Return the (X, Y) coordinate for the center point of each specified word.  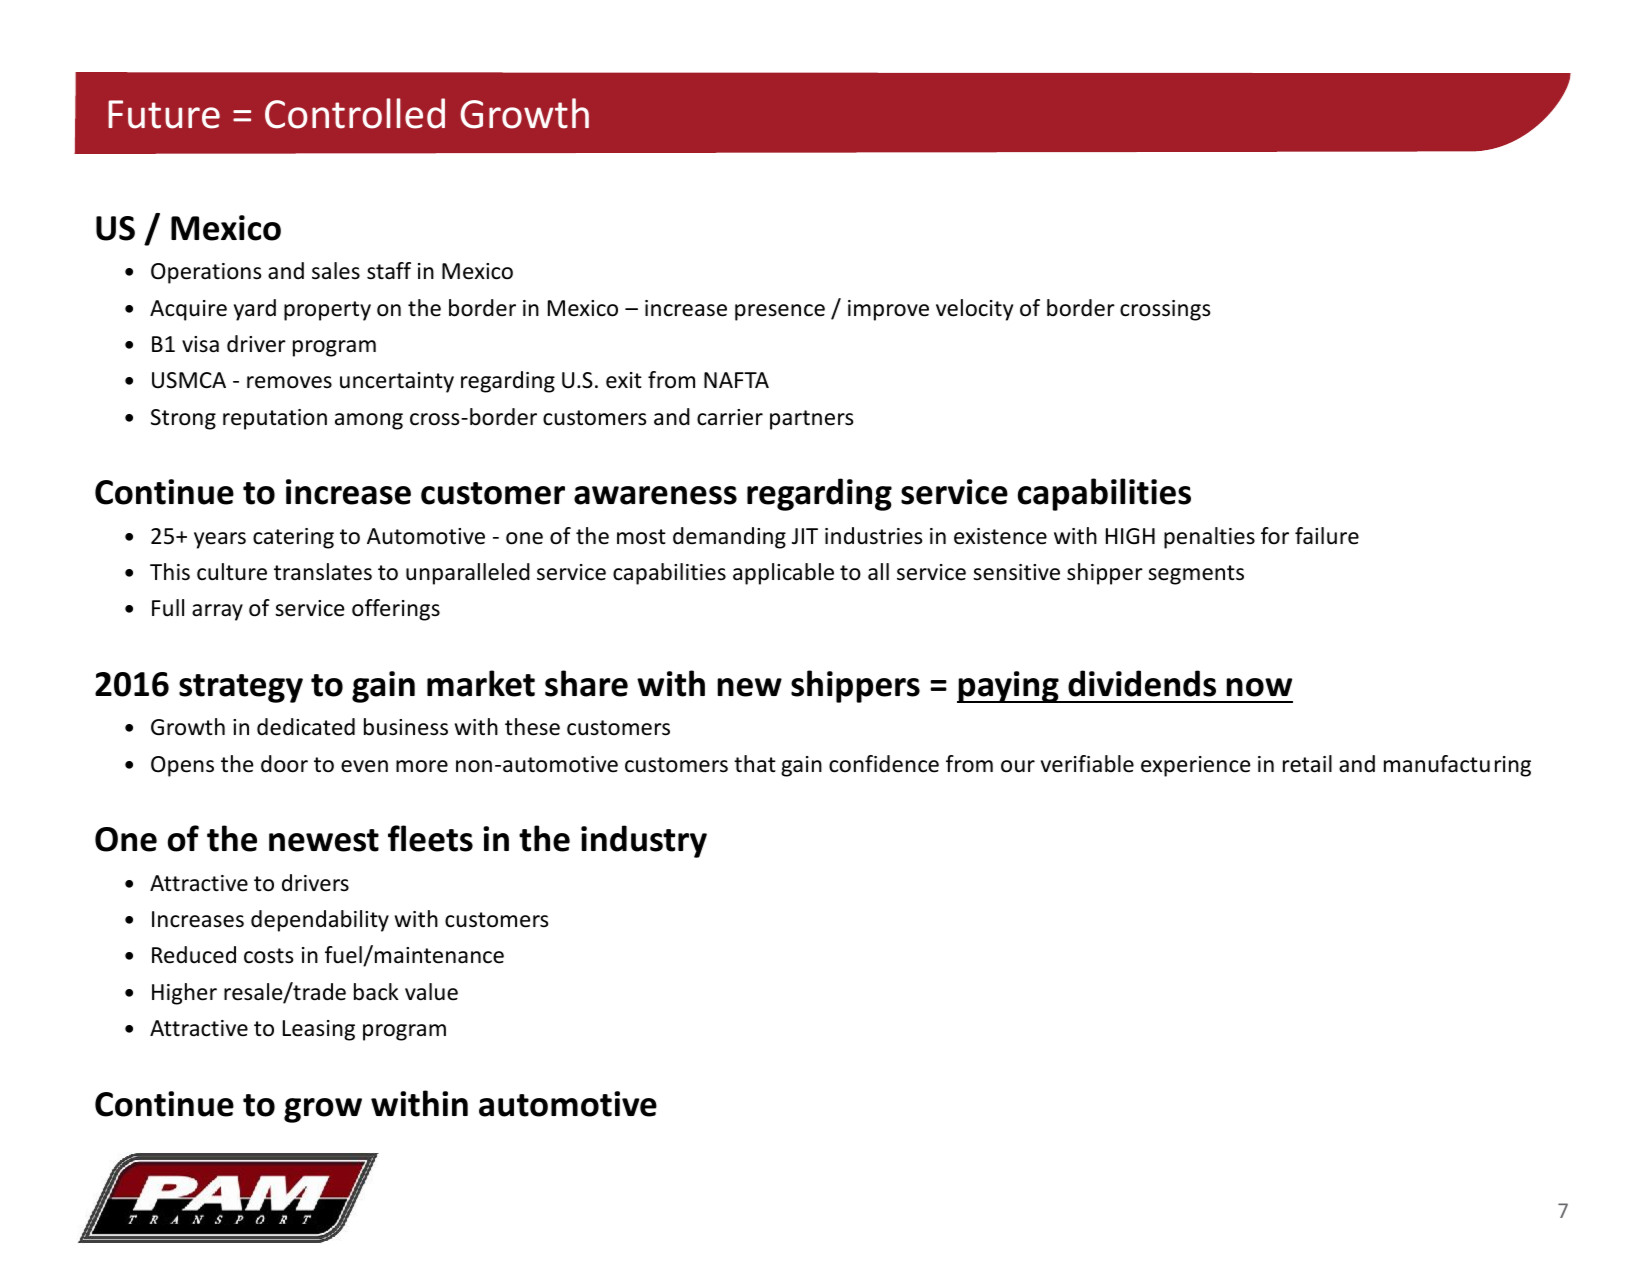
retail (1307, 764)
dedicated (306, 727)
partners (811, 420)
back (376, 992)
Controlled (355, 113)
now (1259, 687)
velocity (974, 310)
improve (888, 310)
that (755, 763)
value (431, 992)
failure (1327, 536)
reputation (275, 419)
